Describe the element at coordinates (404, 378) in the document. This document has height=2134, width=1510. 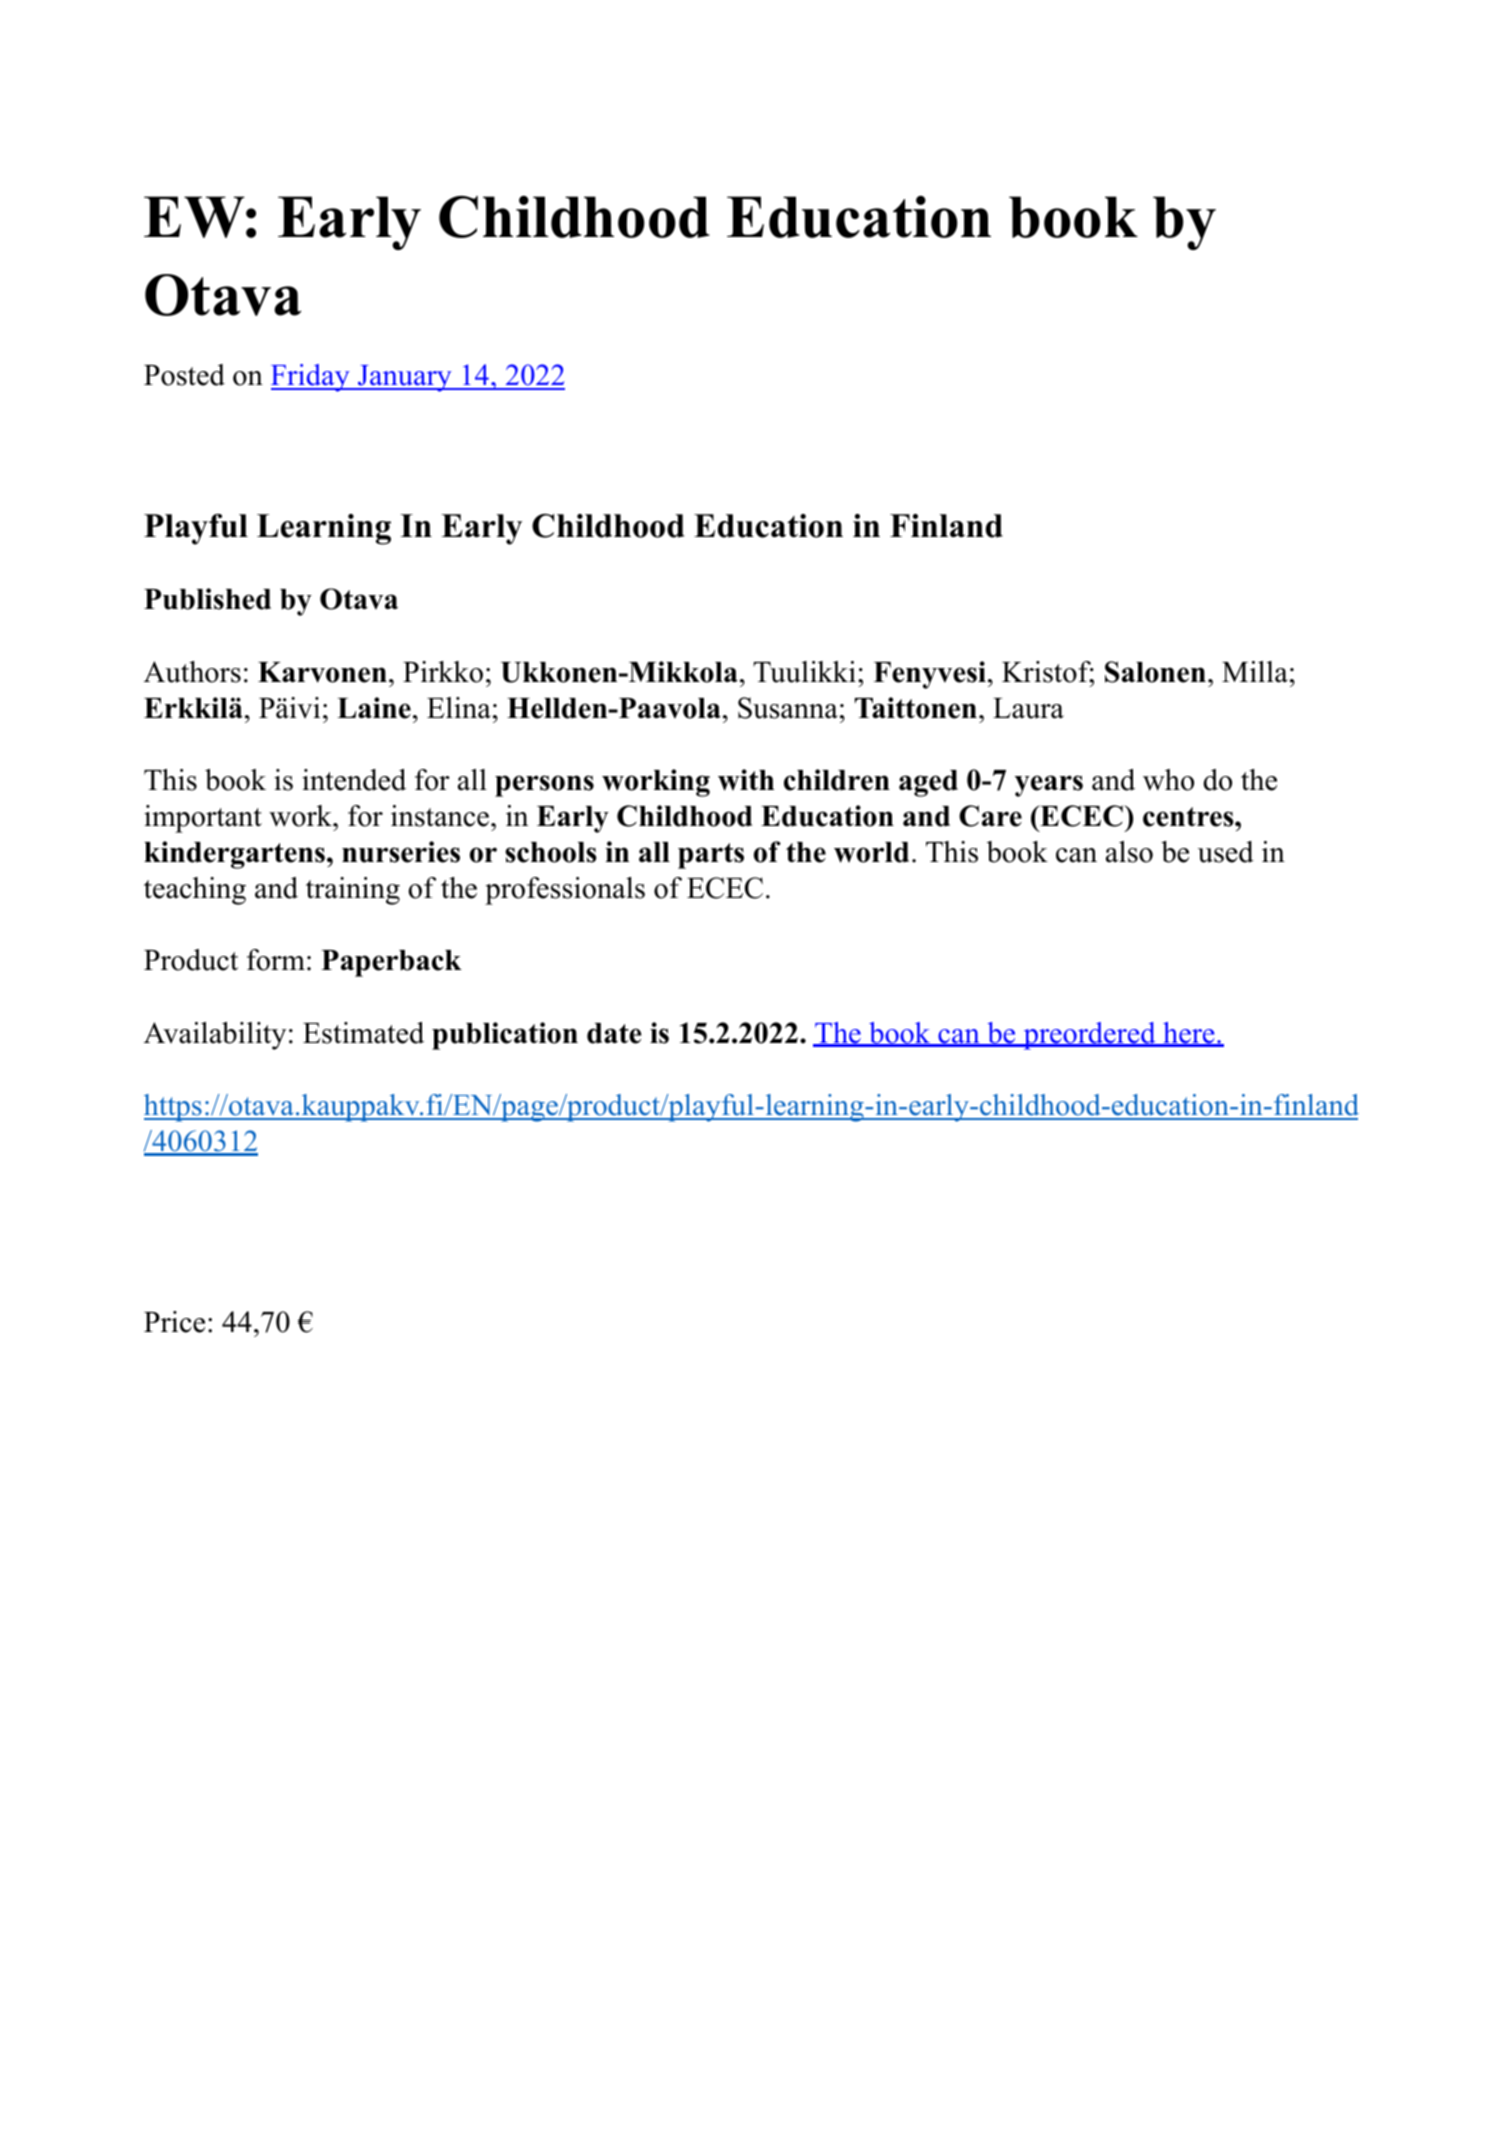
I see `January` at that location.
